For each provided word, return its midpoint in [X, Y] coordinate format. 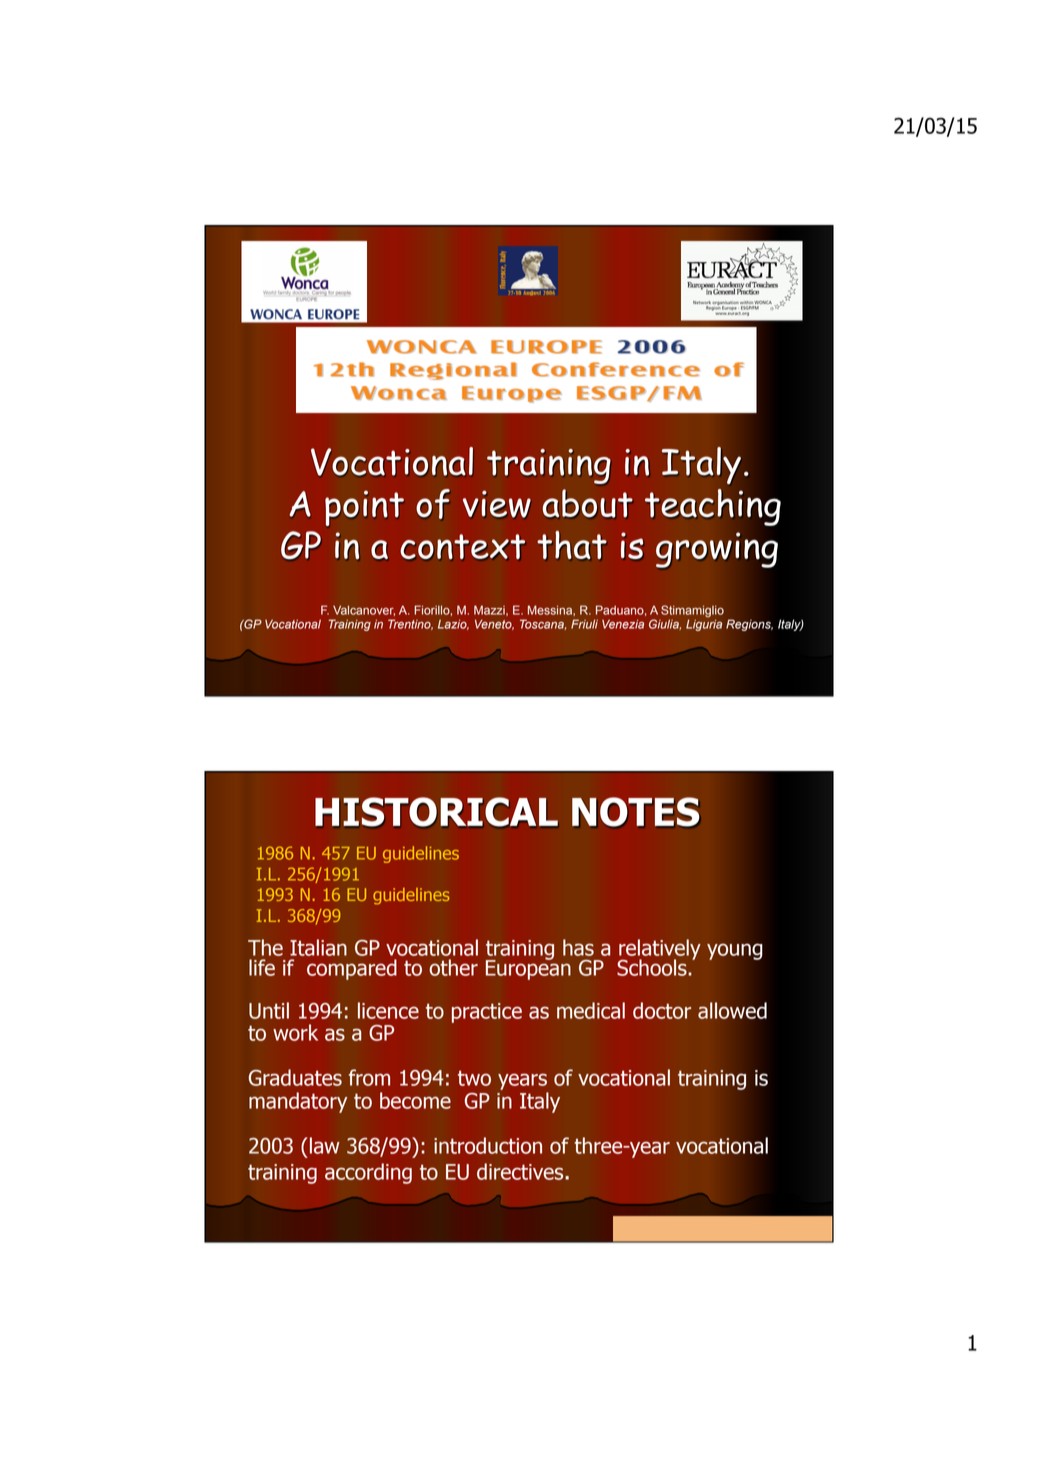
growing [717, 550]
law [325, 1145]
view [497, 504]
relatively [659, 950]
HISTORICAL [436, 812]
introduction [488, 1145]
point [364, 508]
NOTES [636, 812]
